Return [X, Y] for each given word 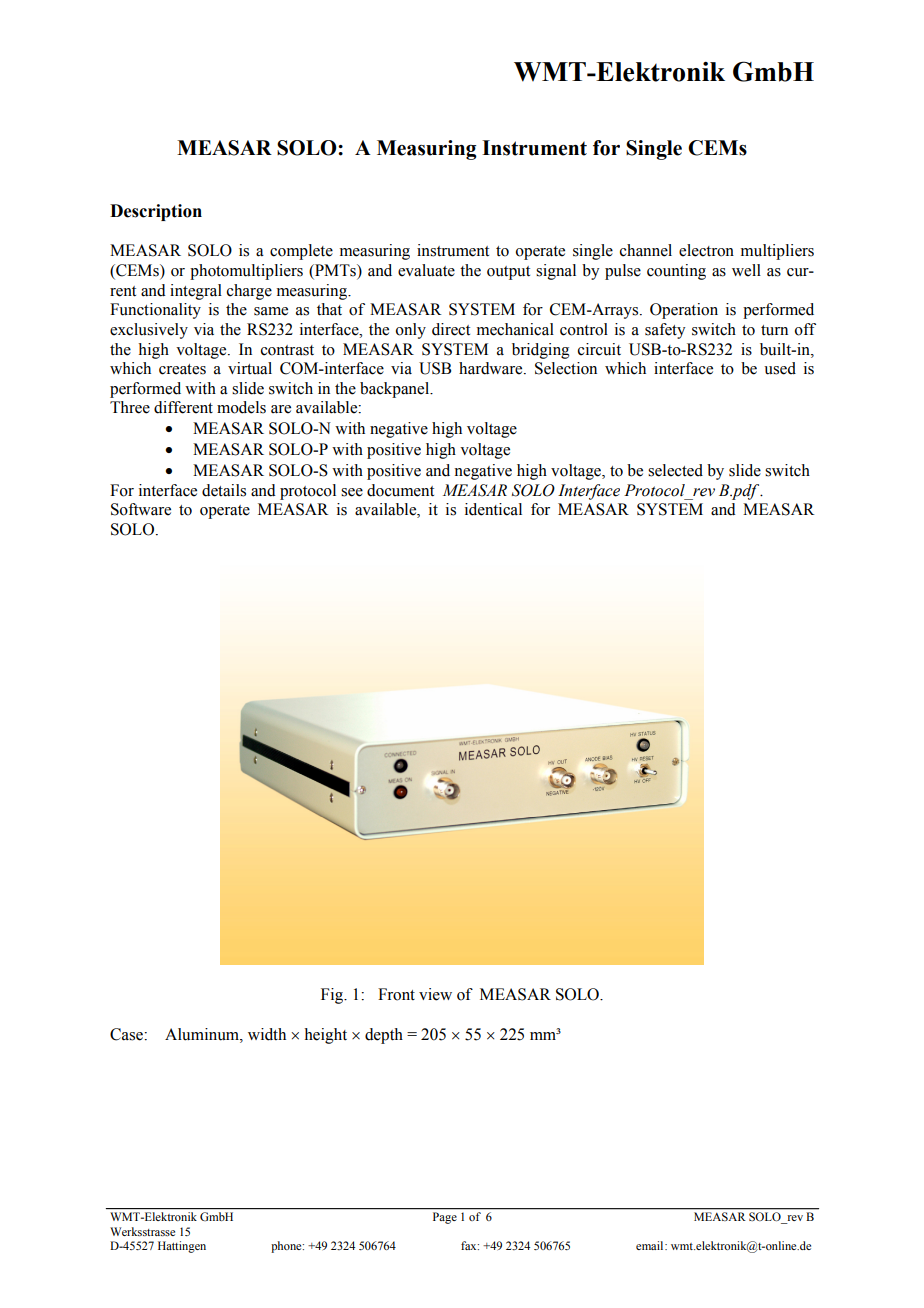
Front [396, 994]
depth [384, 1036]
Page [445, 1218]
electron [706, 250]
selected [675, 470]
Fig [333, 996]
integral [196, 292]
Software [141, 509]
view [435, 994]
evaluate [426, 270]
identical [493, 509]
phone [287, 1247]
